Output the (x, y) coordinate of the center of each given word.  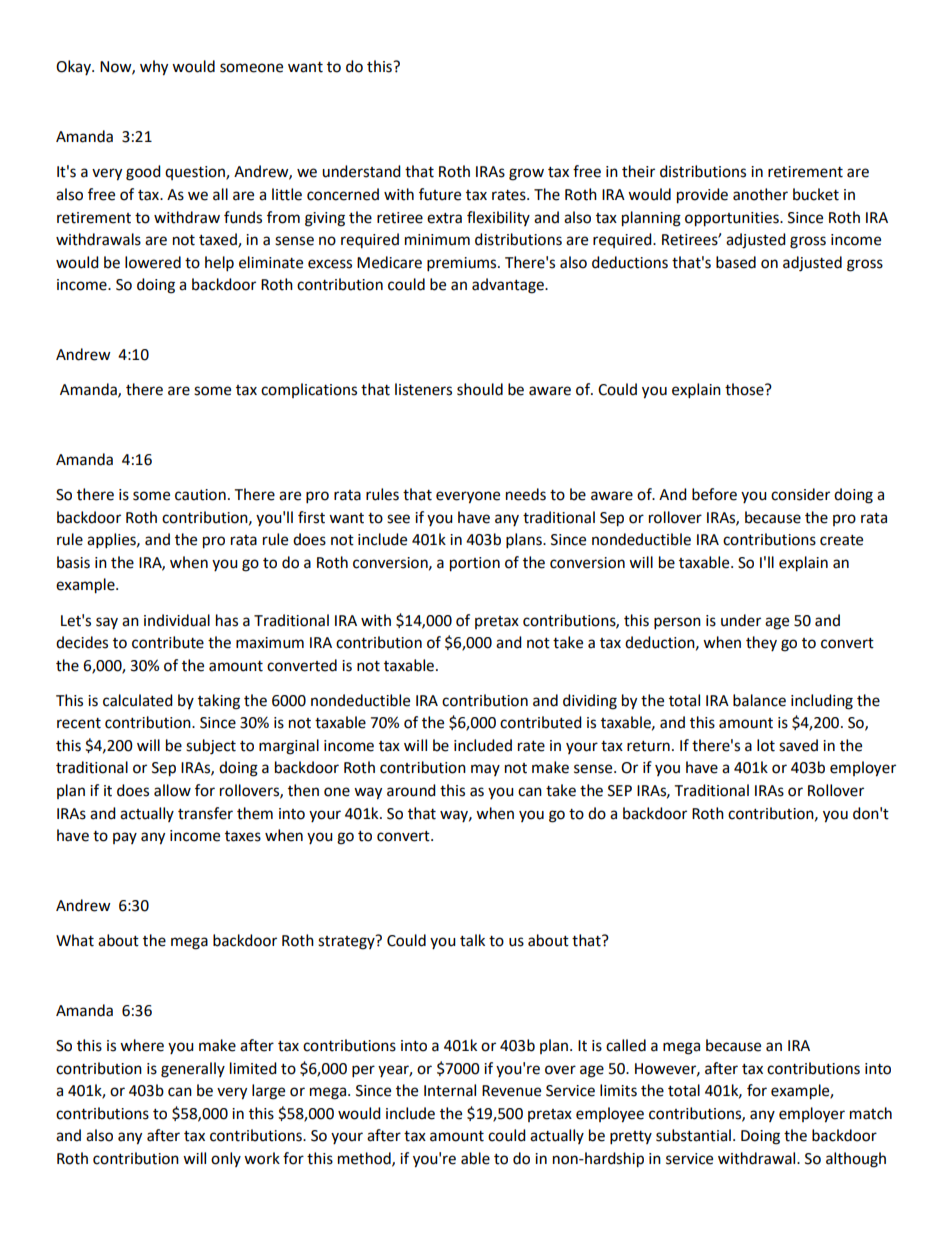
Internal (450, 1090)
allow (172, 790)
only (226, 1159)
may (485, 770)
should (480, 389)
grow (526, 174)
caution (200, 495)
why (154, 68)
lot (766, 745)
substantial (693, 1135)
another (760, 194)
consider (800, 494)
